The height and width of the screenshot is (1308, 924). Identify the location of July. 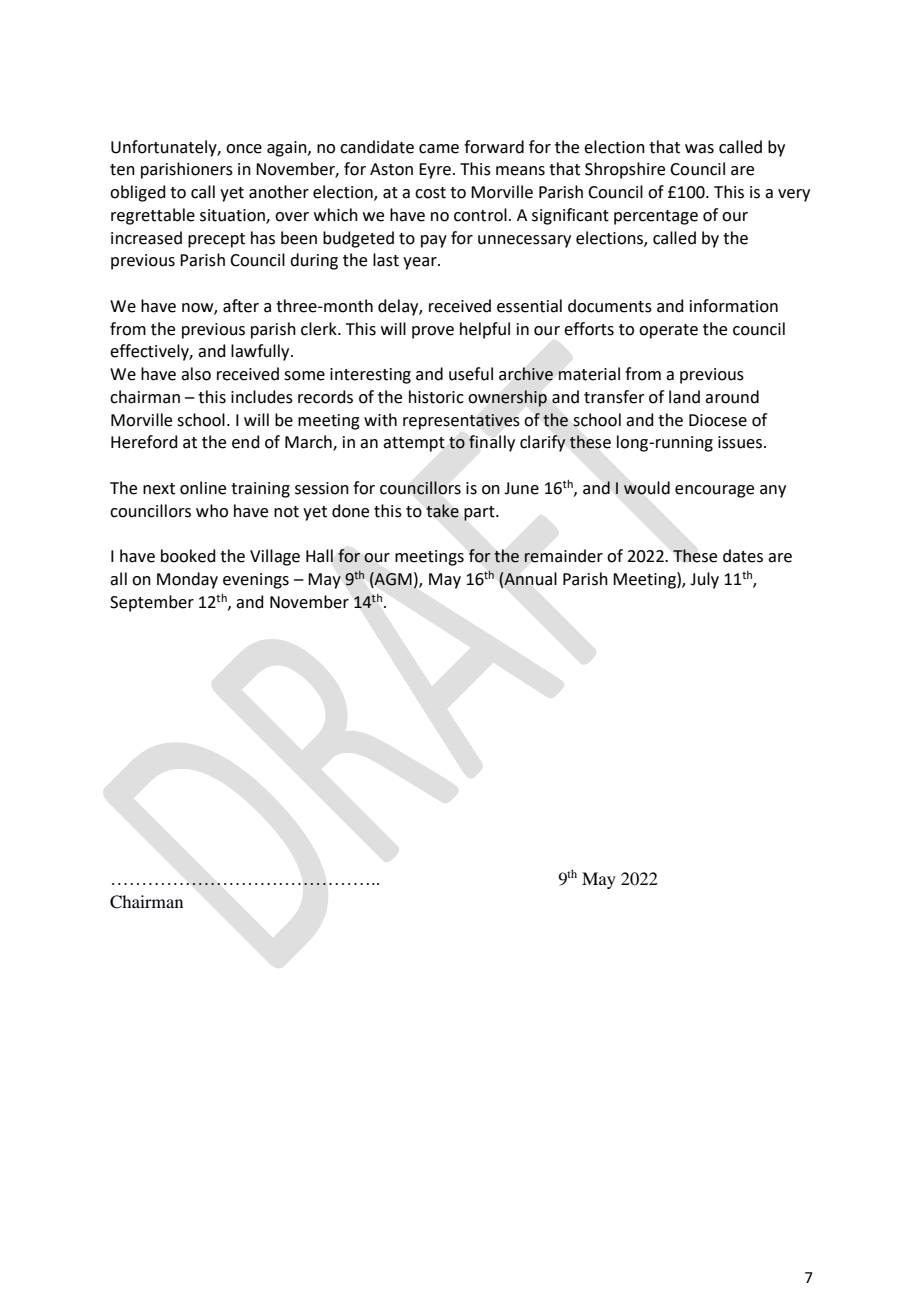
(704, 580).
